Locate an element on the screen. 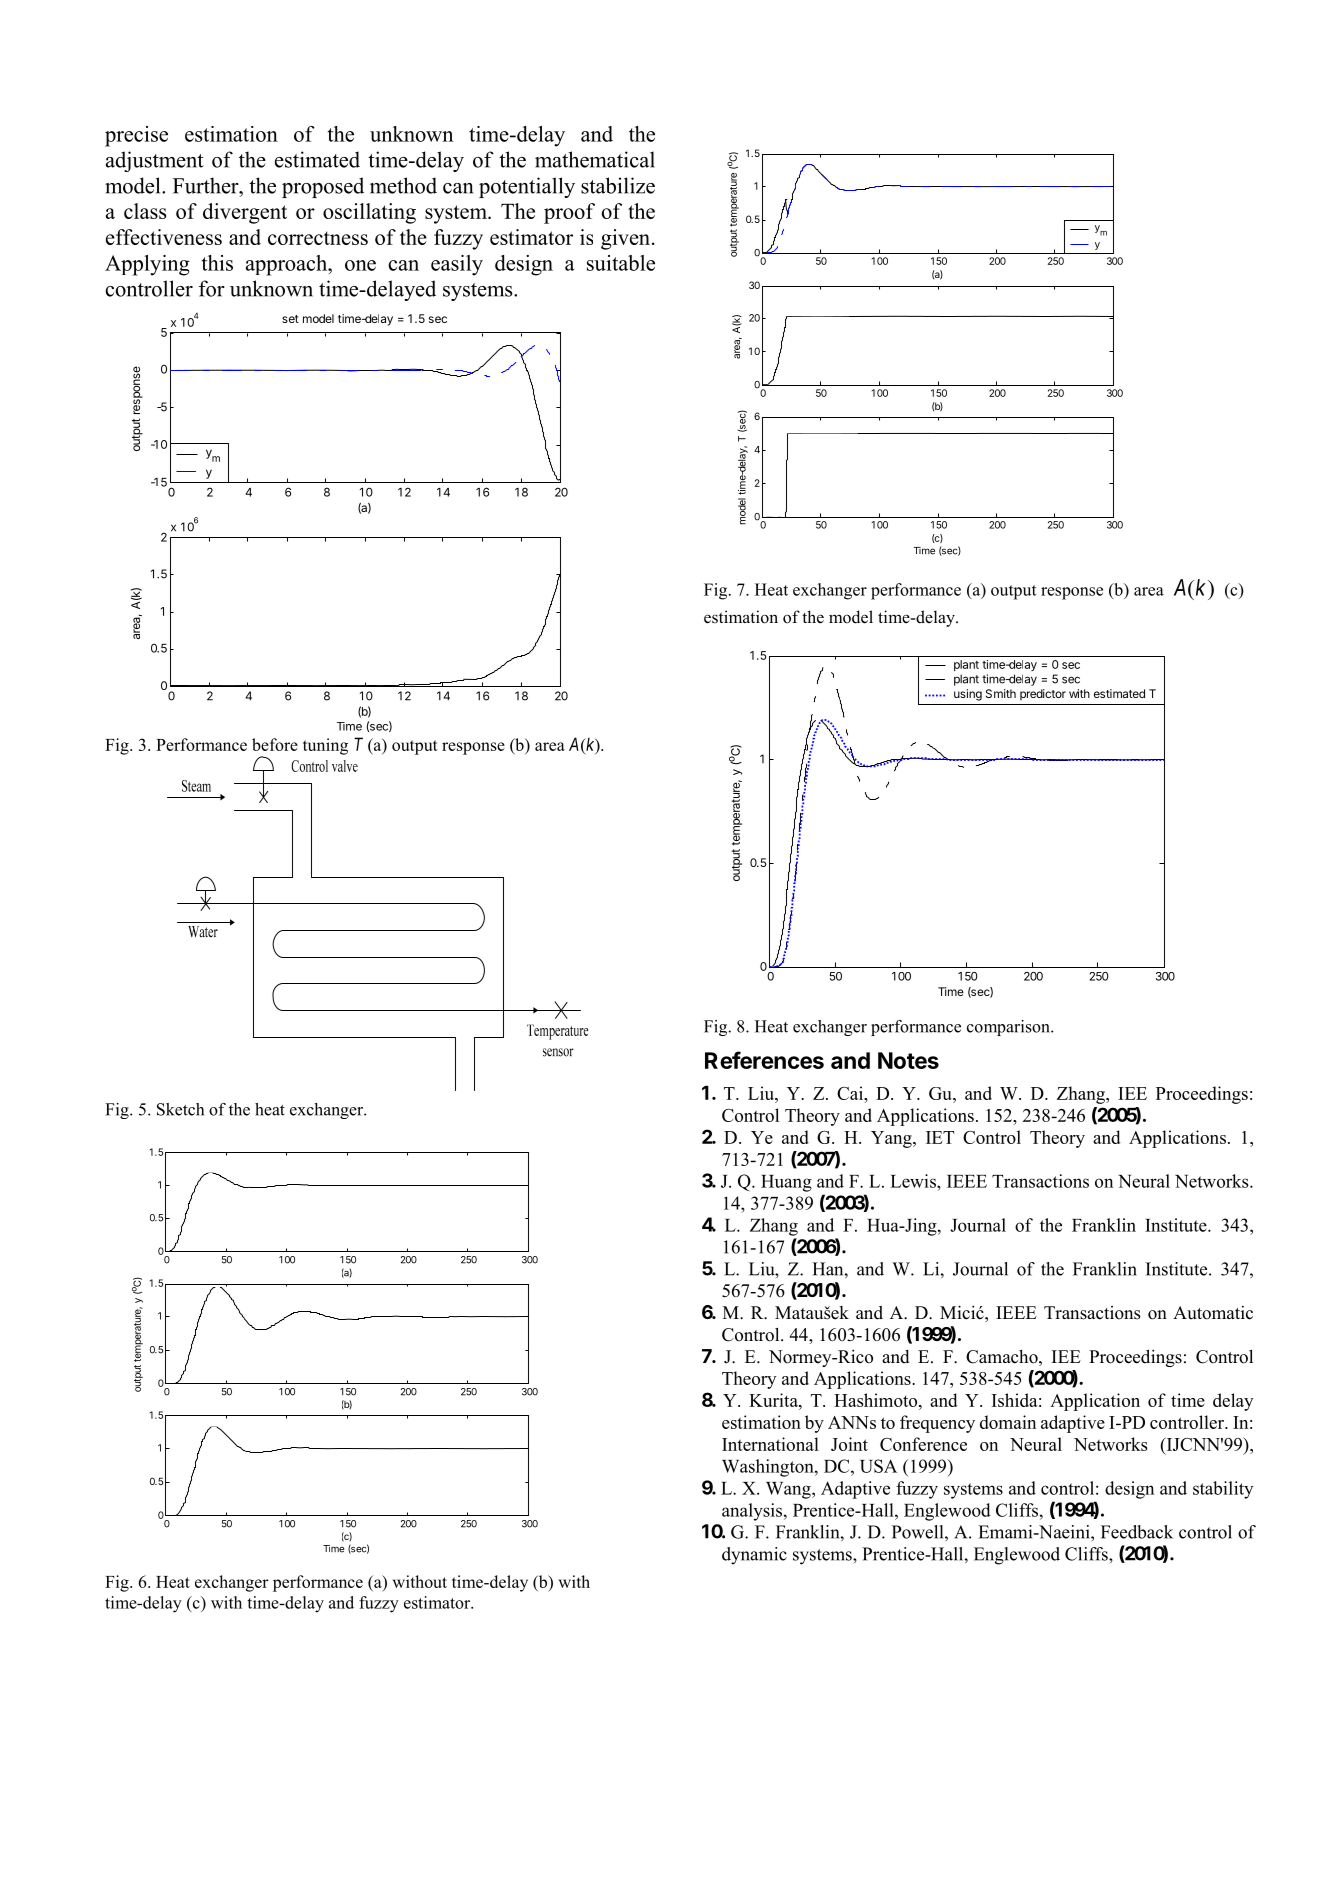 This screenshot has height=1890, width=1336. Feedback is located at coordinates (1137, 1532).
